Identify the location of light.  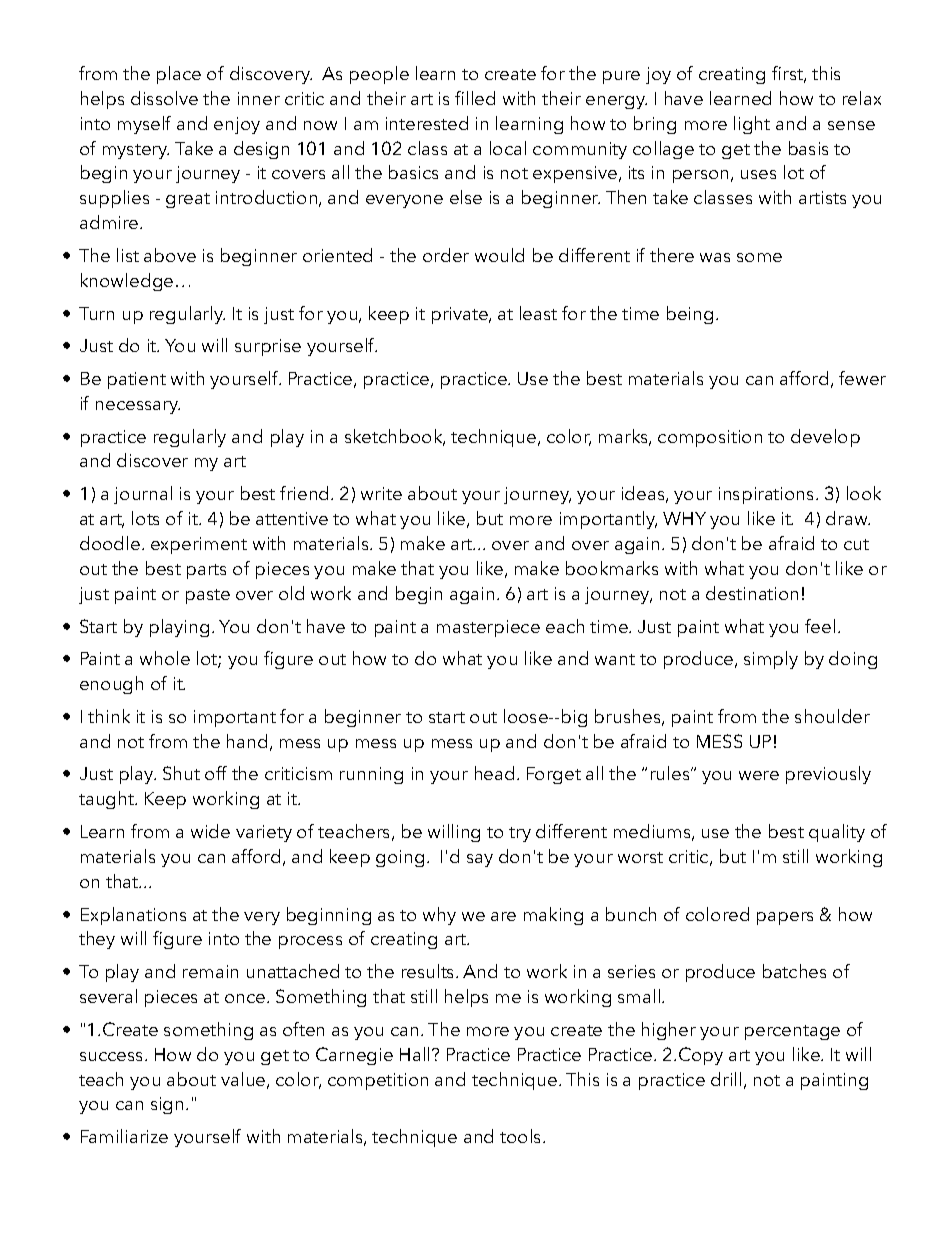
(752, 125).
